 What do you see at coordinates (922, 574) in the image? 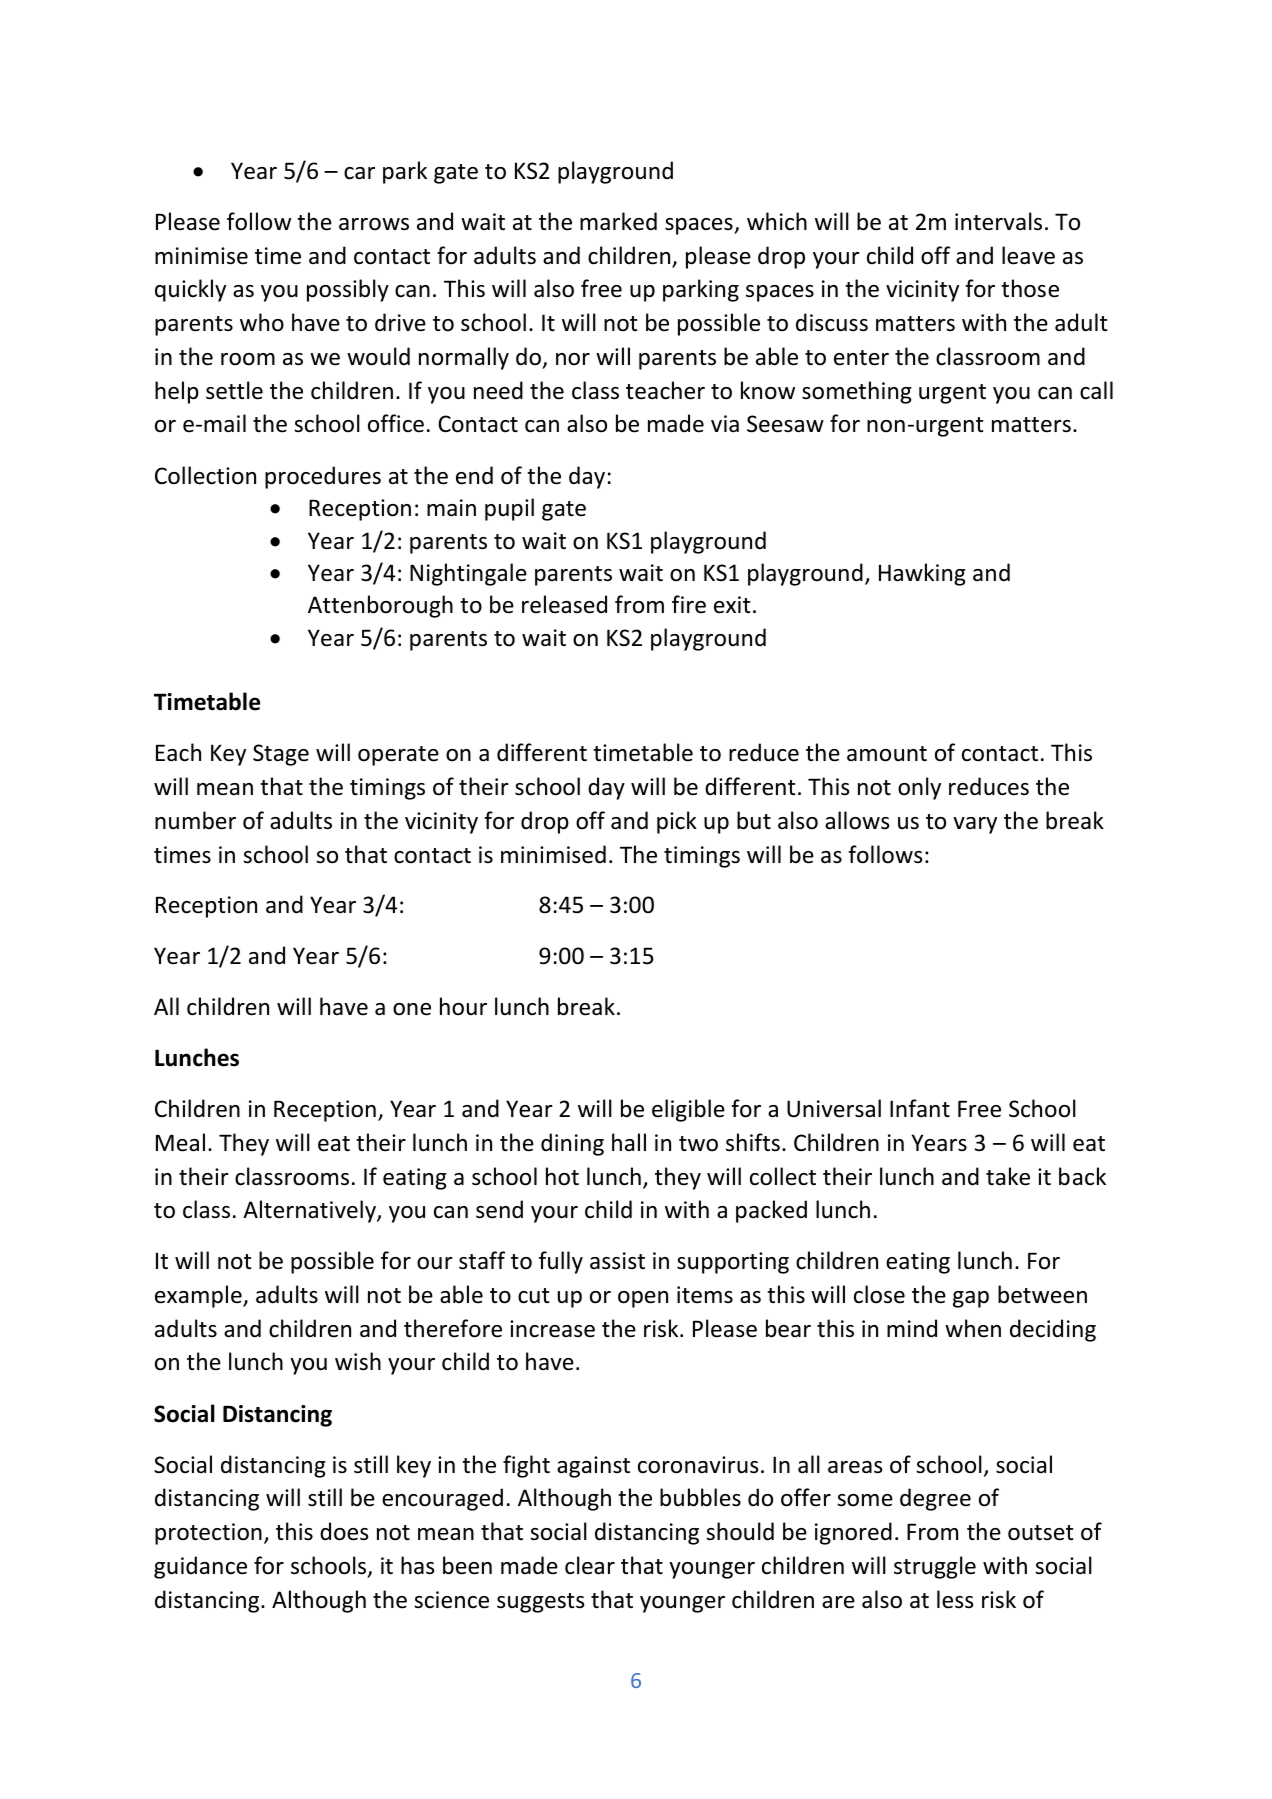
I see `Hawking` at bounding box center [922, 574].
